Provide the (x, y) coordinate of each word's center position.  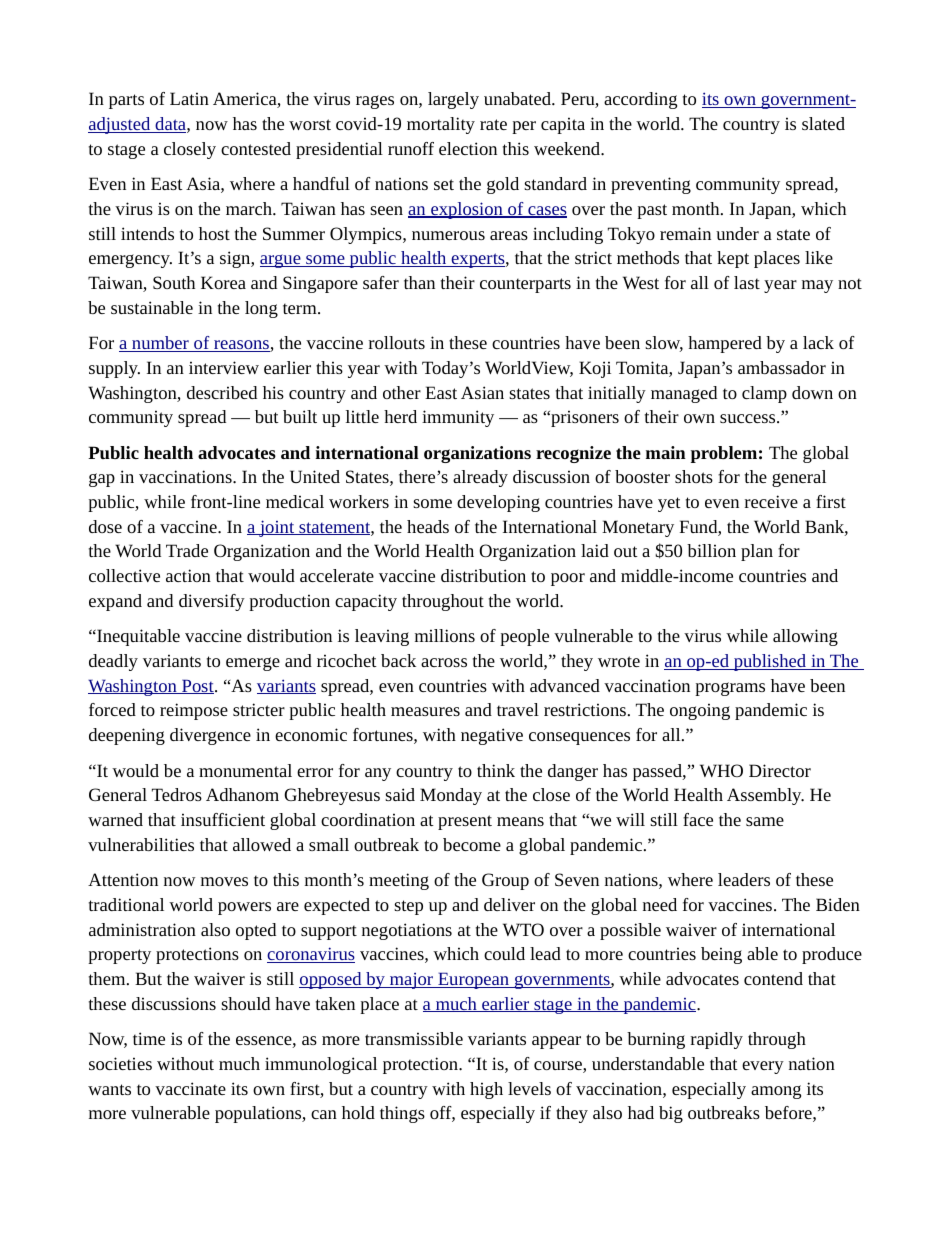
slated (823, 123)
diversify (212, 602)
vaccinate (190, 1088)
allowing (805, 637)
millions (445, 635)
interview (224, 367)
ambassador (782, 367)
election (468, 148)
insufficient (223, 819)
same (765, 821)
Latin (189, 98)
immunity (458, 418)
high (486, 1090)
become (472, 844)
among (776, 1092)
